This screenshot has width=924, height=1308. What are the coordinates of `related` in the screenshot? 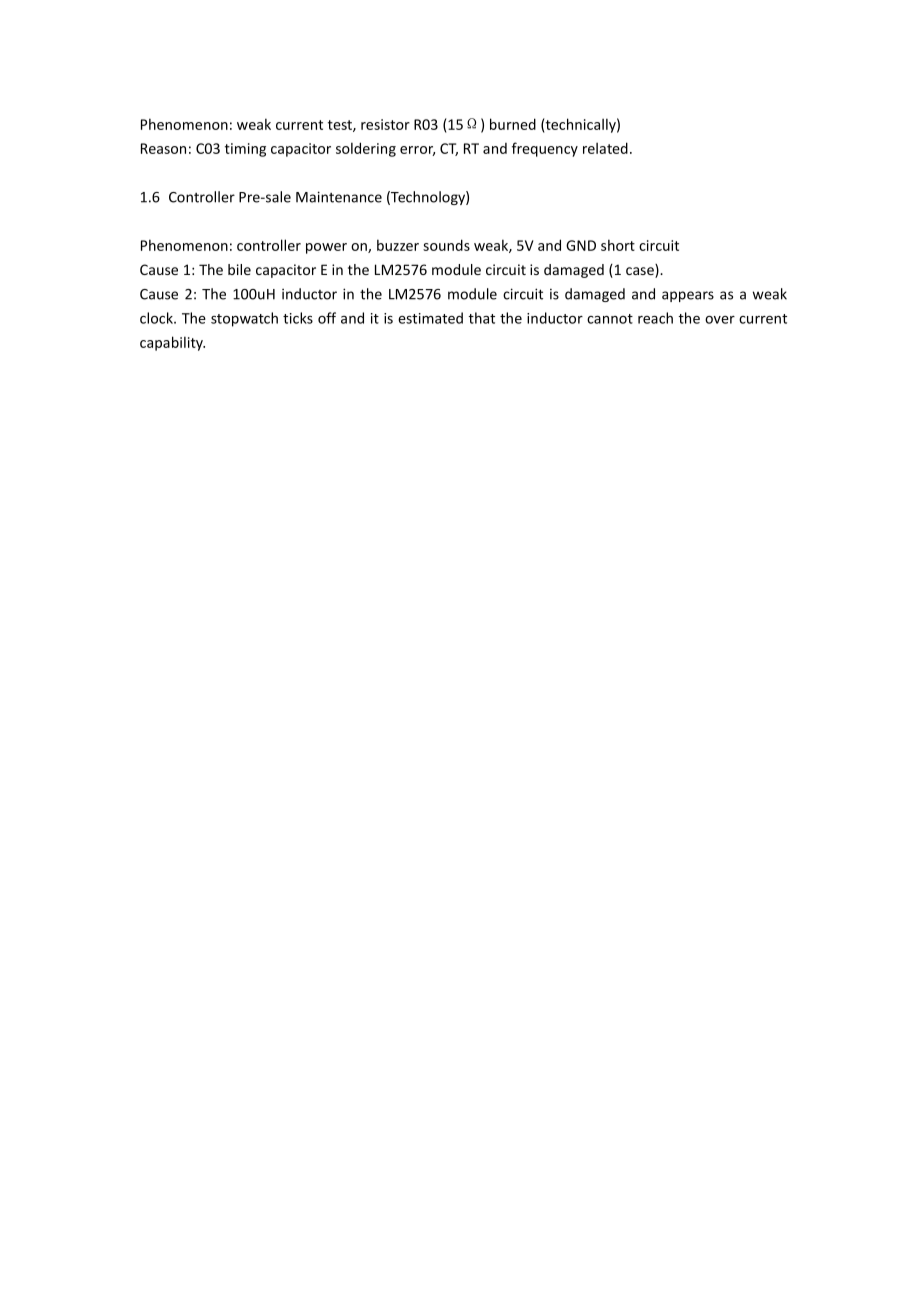 It's located at (605, 148).
